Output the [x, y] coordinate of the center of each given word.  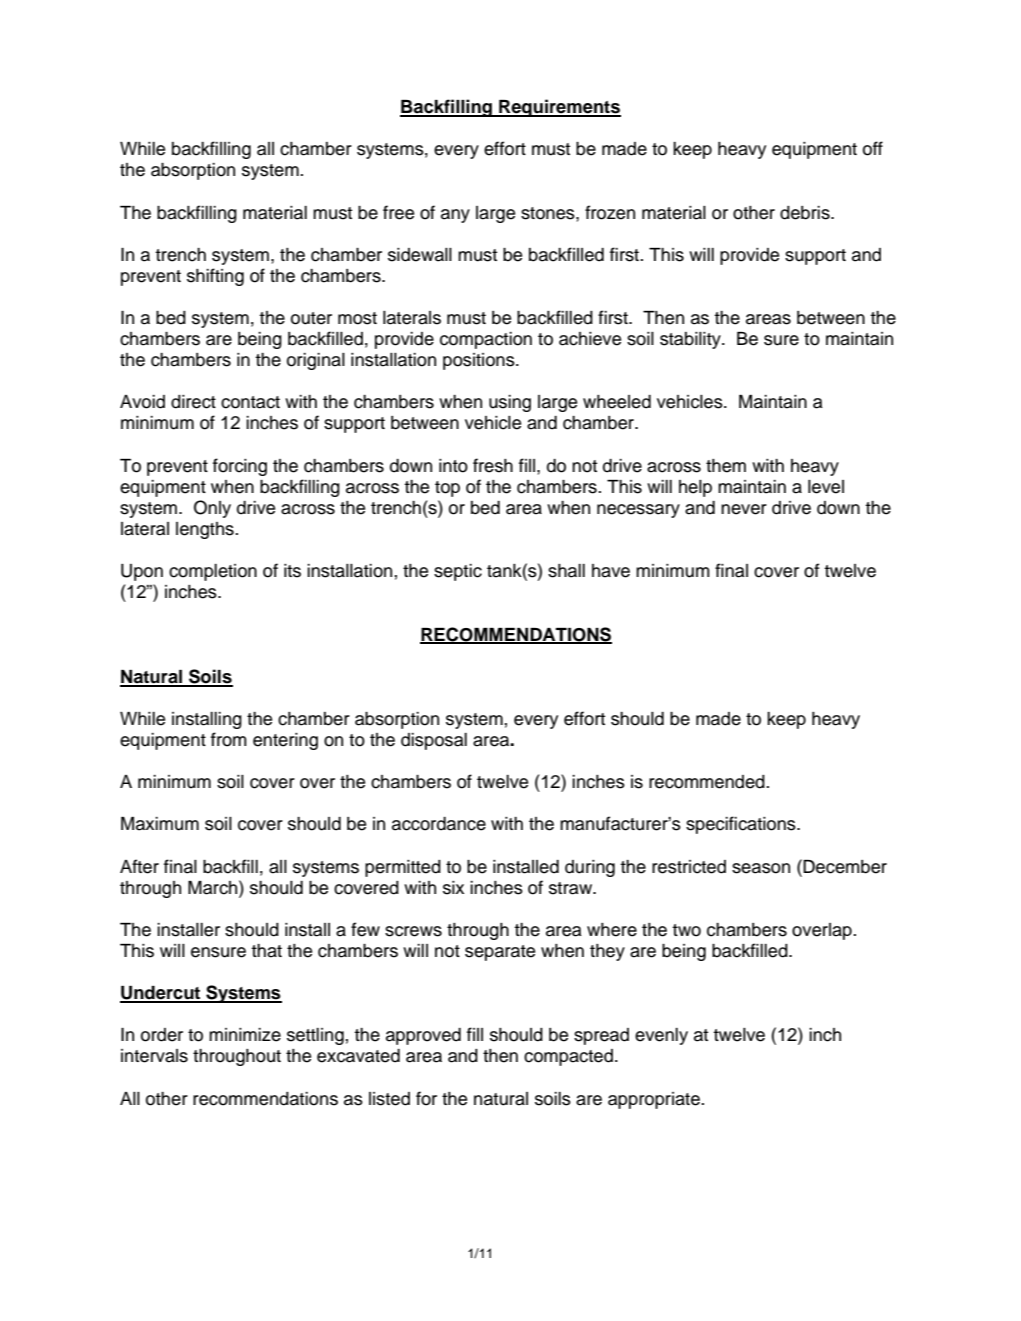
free [398, 212]
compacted [568, 1057]
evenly [661, 1036]
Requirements [559, 108]
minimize [245, 1035]
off [873, 148]
